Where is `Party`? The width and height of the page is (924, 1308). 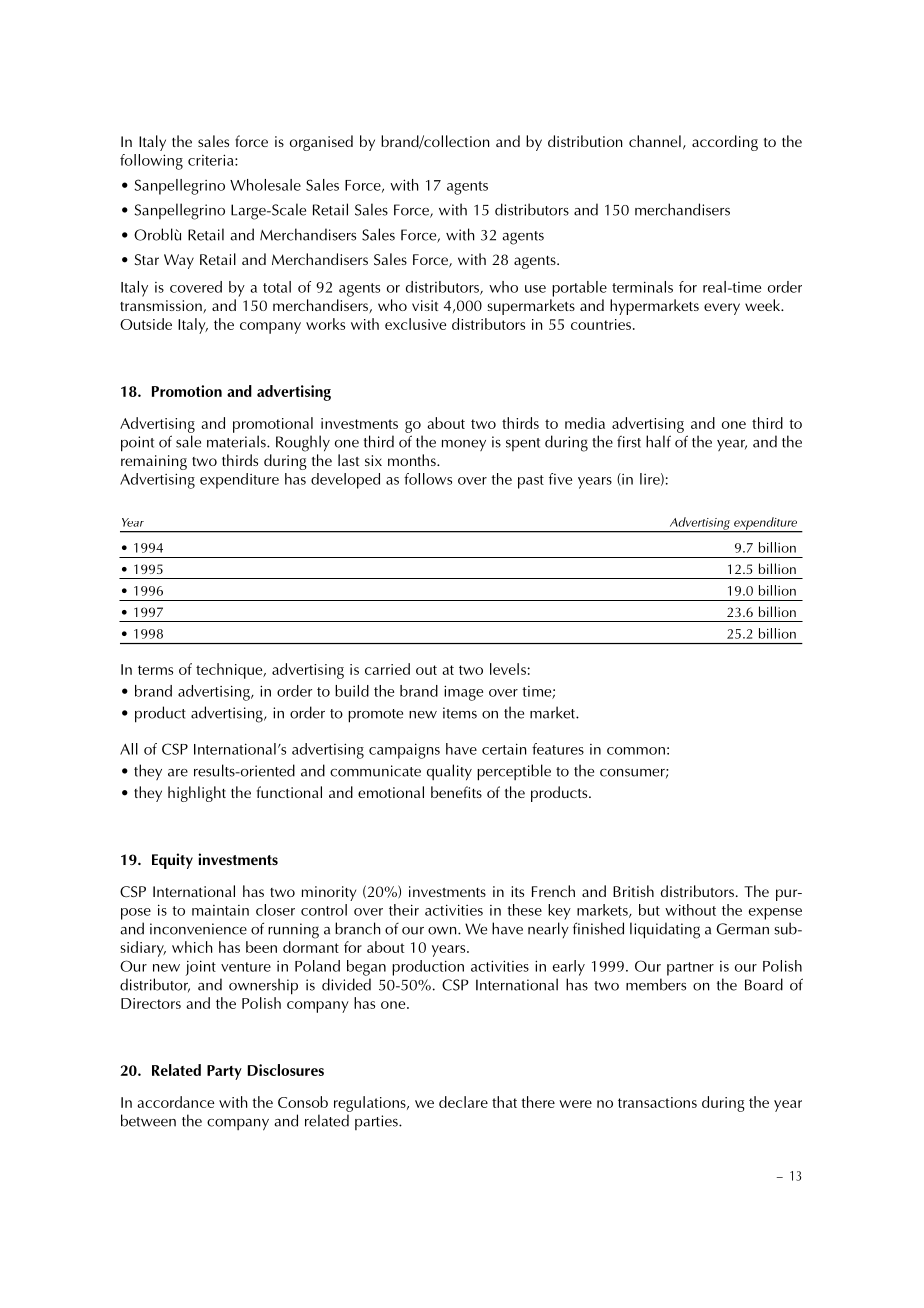 Party is located at coordinates (224, 1072).
